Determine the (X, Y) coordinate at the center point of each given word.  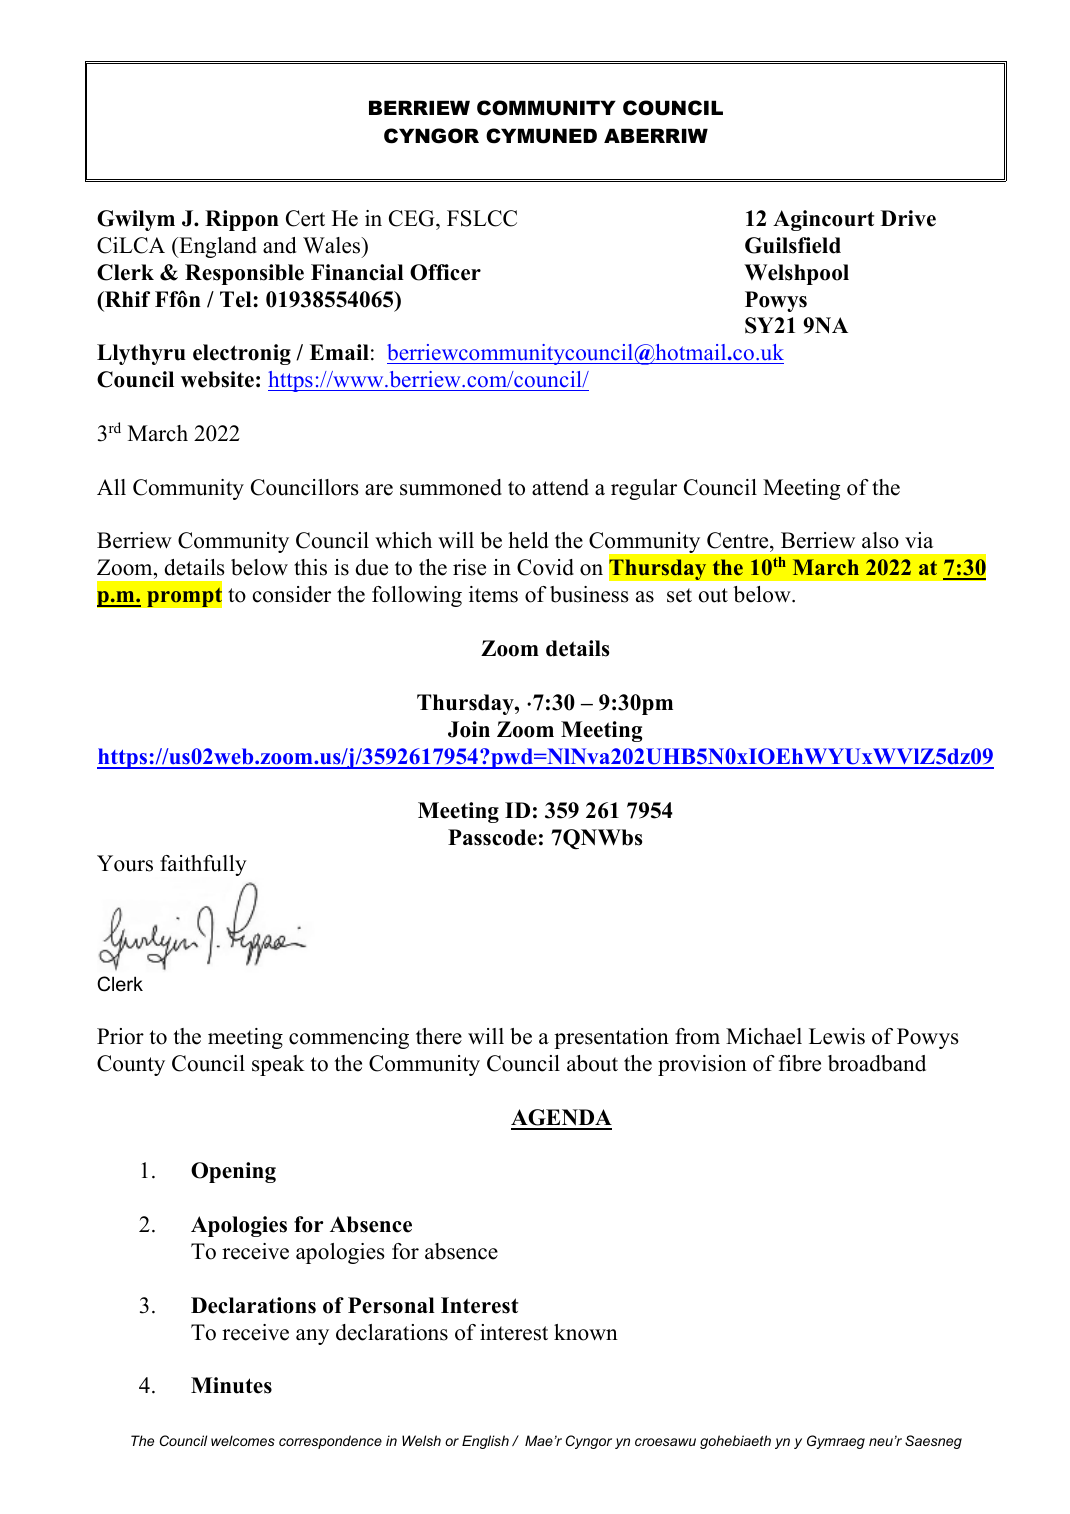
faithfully (203, 865)
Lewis (837, 1036)
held (528, 540)
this (310, 567)
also (880, 540)
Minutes (231, 1385)
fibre (800, 1063)
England (217, 247)
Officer (445, 272)
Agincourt (823, 220)
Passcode (492, 837)
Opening (233, 1172)
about (592, 1063)
